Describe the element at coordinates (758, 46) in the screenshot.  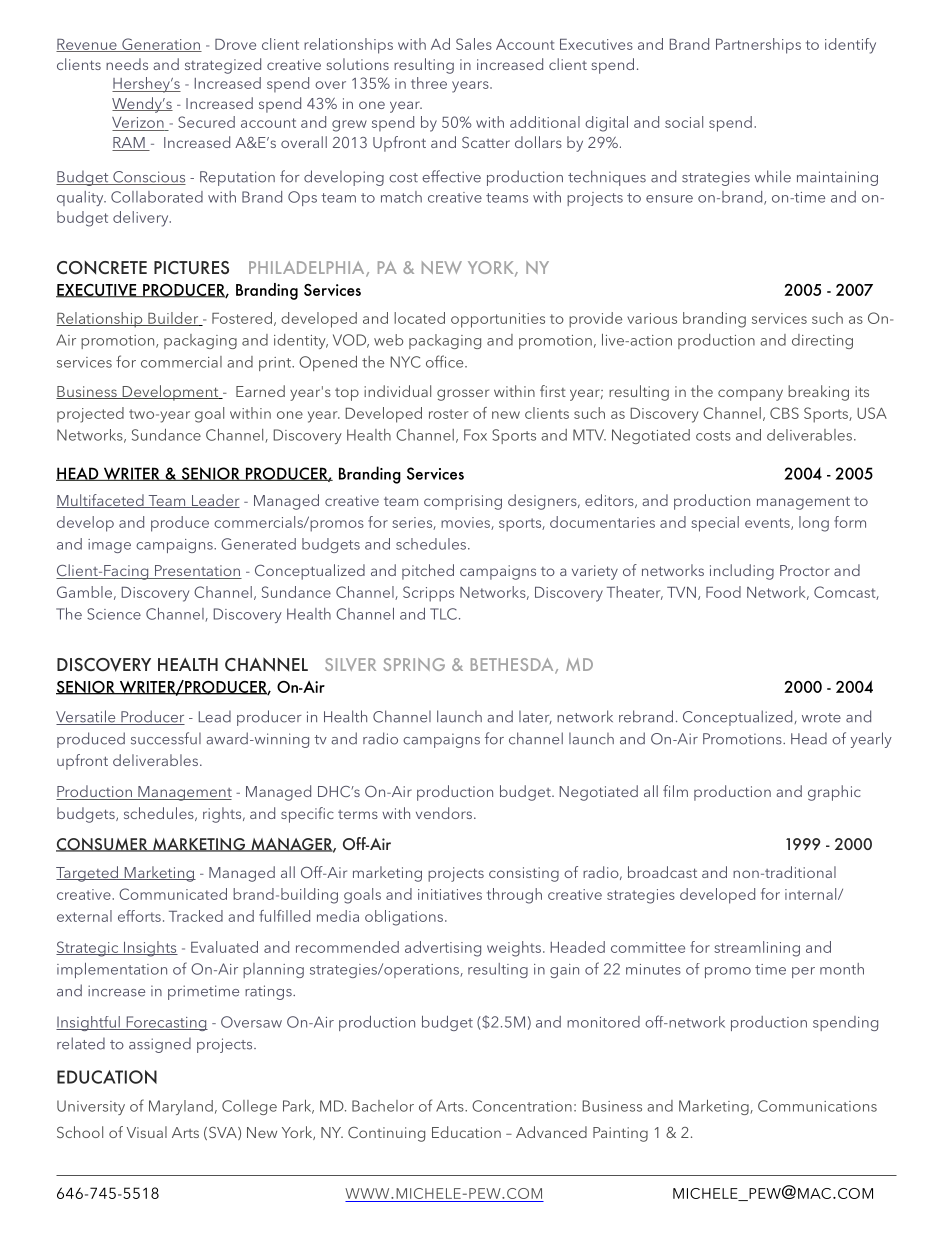
I see `Partnerships` at that location.
